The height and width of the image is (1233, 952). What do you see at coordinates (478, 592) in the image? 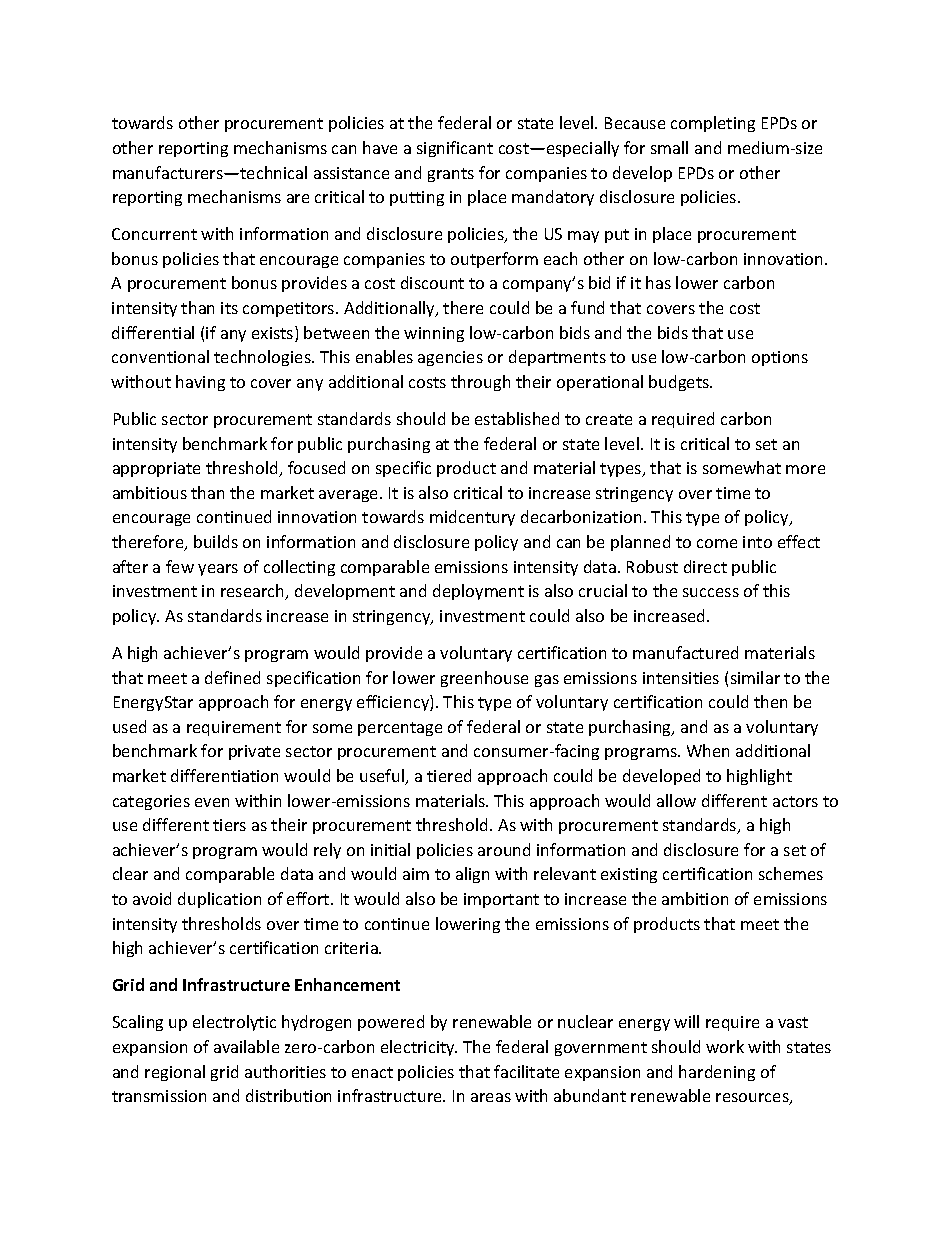
I see `deployment` at bounding box center [478, 592].
